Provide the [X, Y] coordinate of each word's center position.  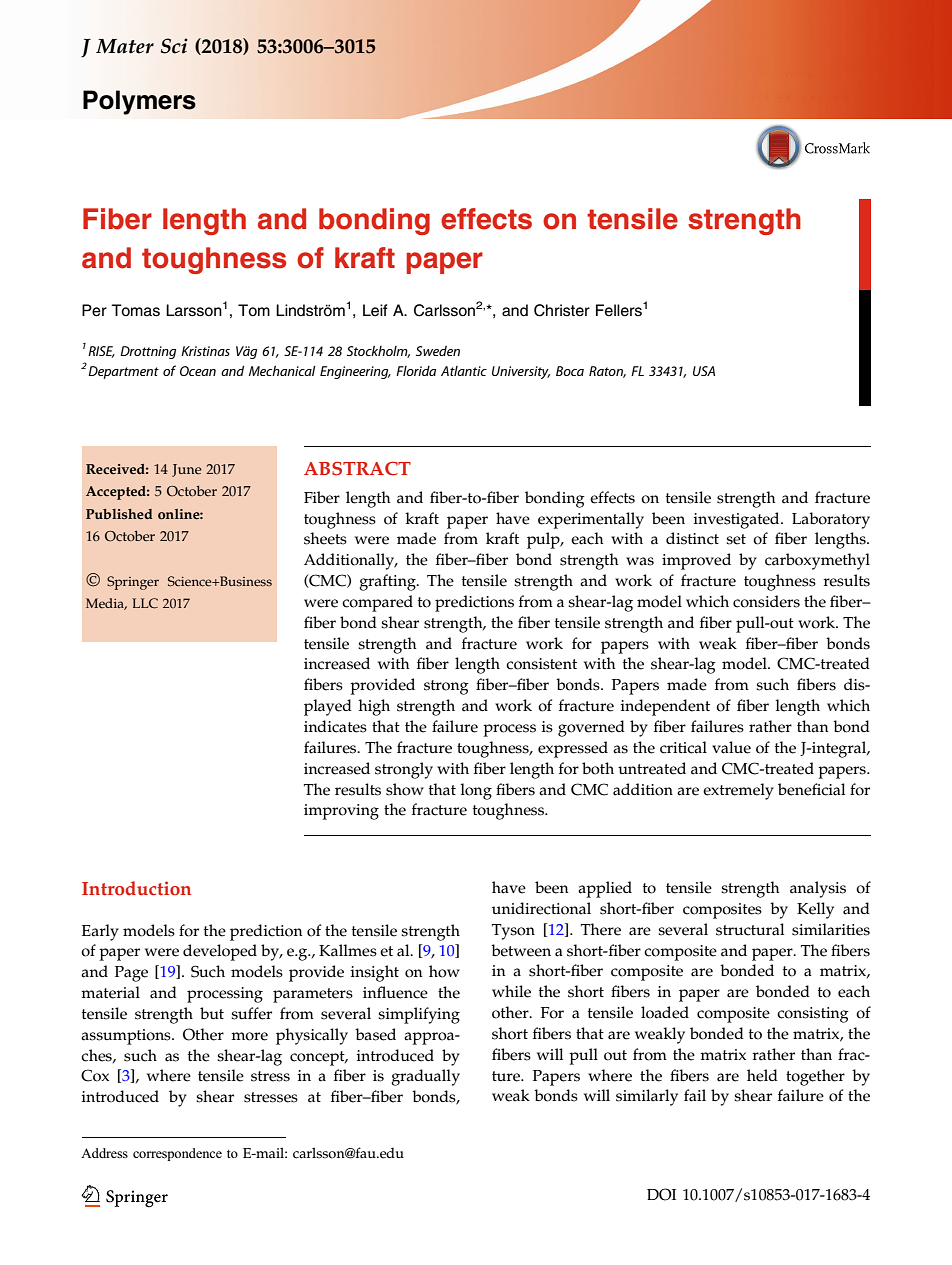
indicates [335, 726]
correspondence [177, 1154]
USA [704, 371]
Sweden [438, 351]
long [476, 791]
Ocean [198, 371]
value [731, 747]
